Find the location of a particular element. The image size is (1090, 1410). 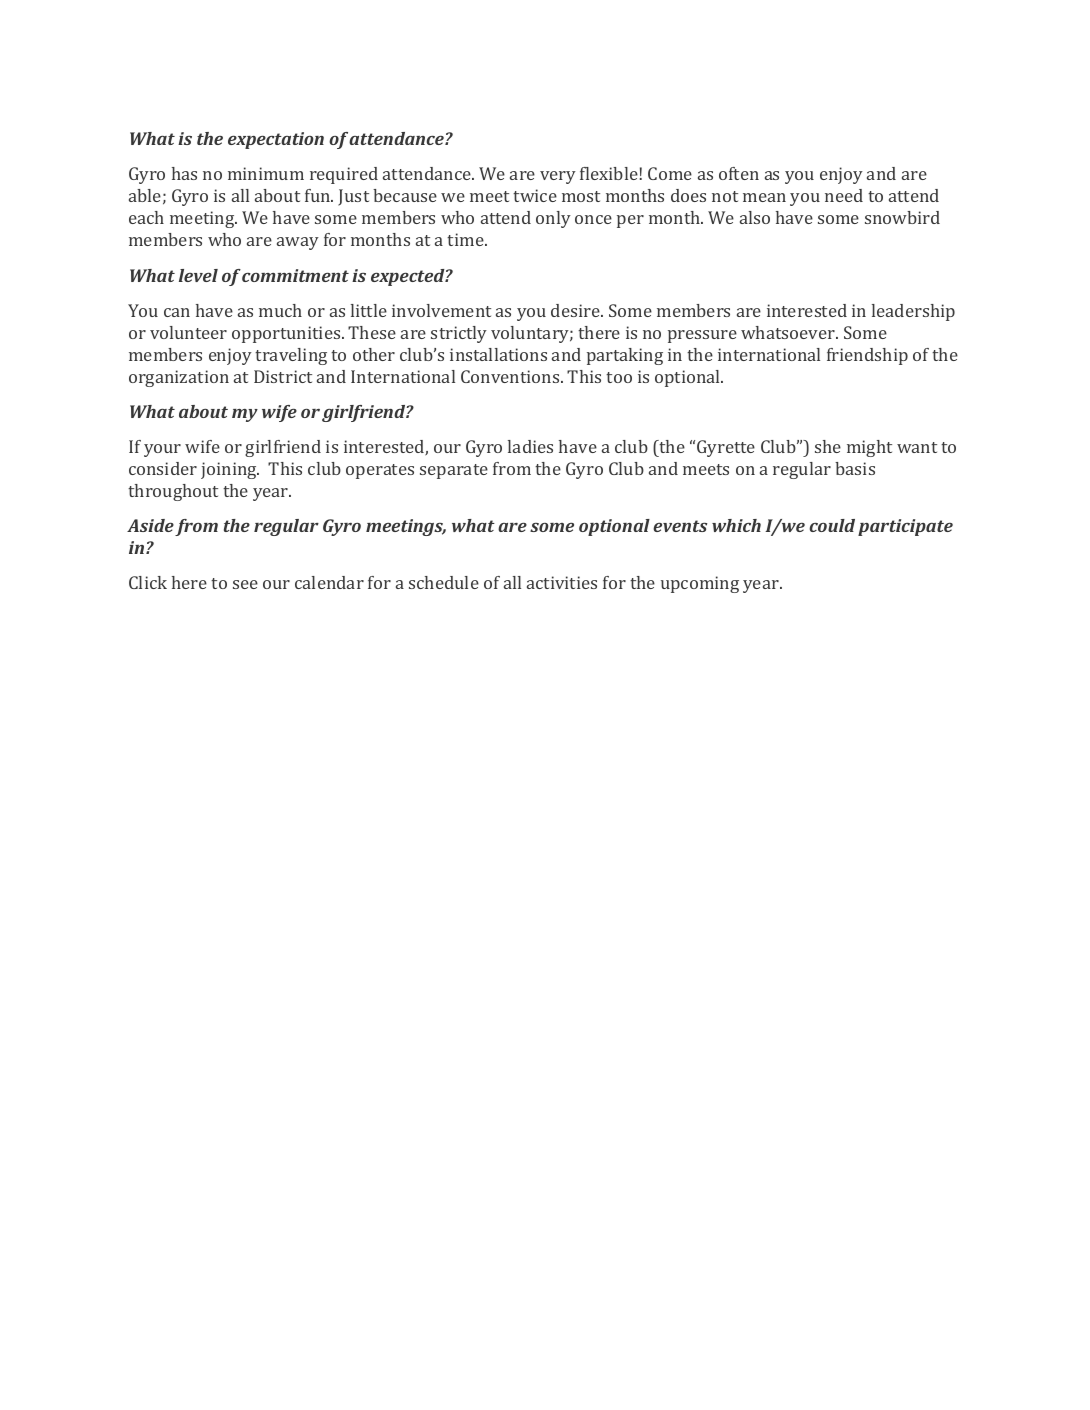

expectation is located at coordinates (276, 140).
